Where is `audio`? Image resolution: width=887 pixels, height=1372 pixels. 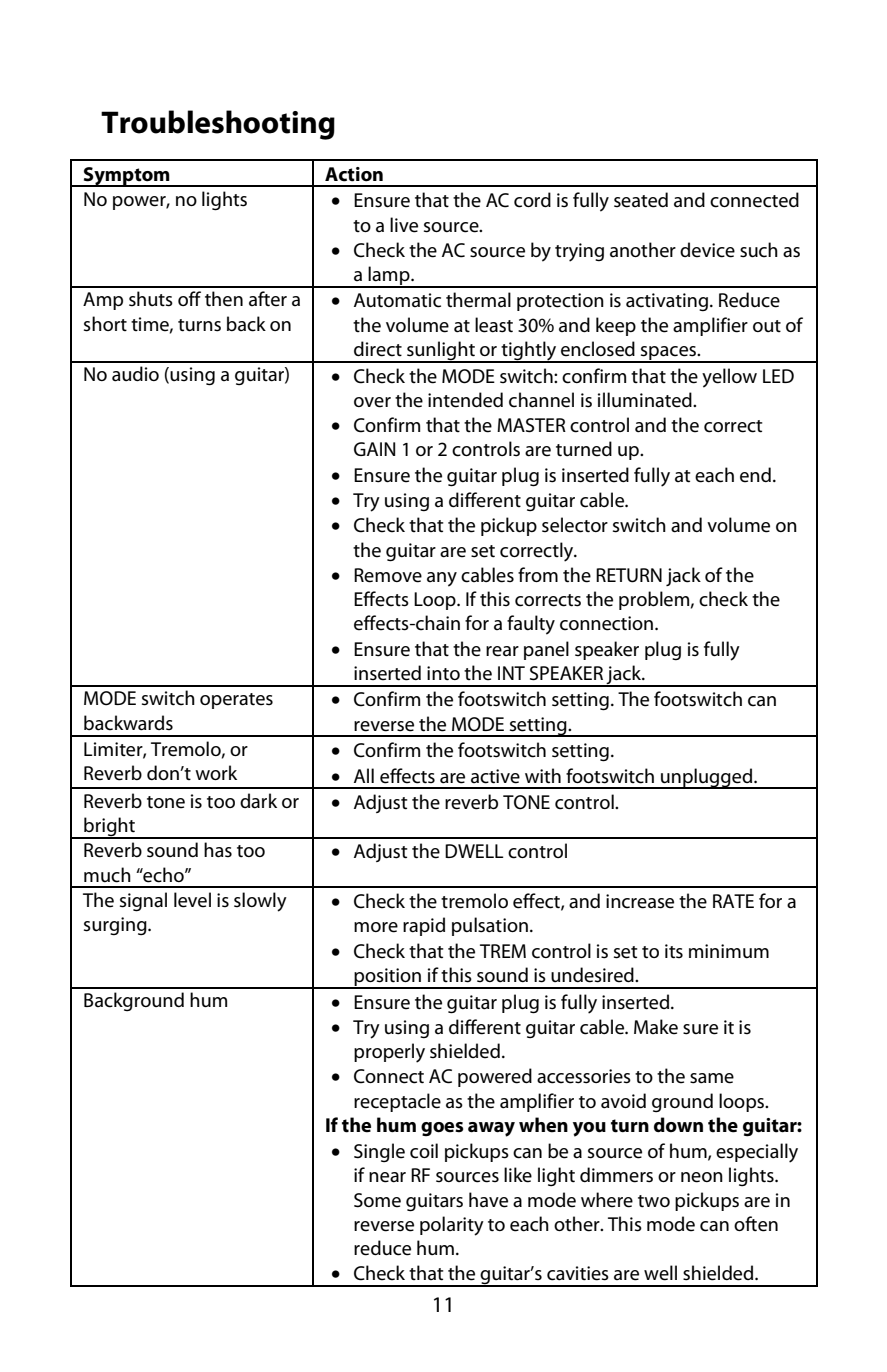
audio is located at coordinates (135, 374).
